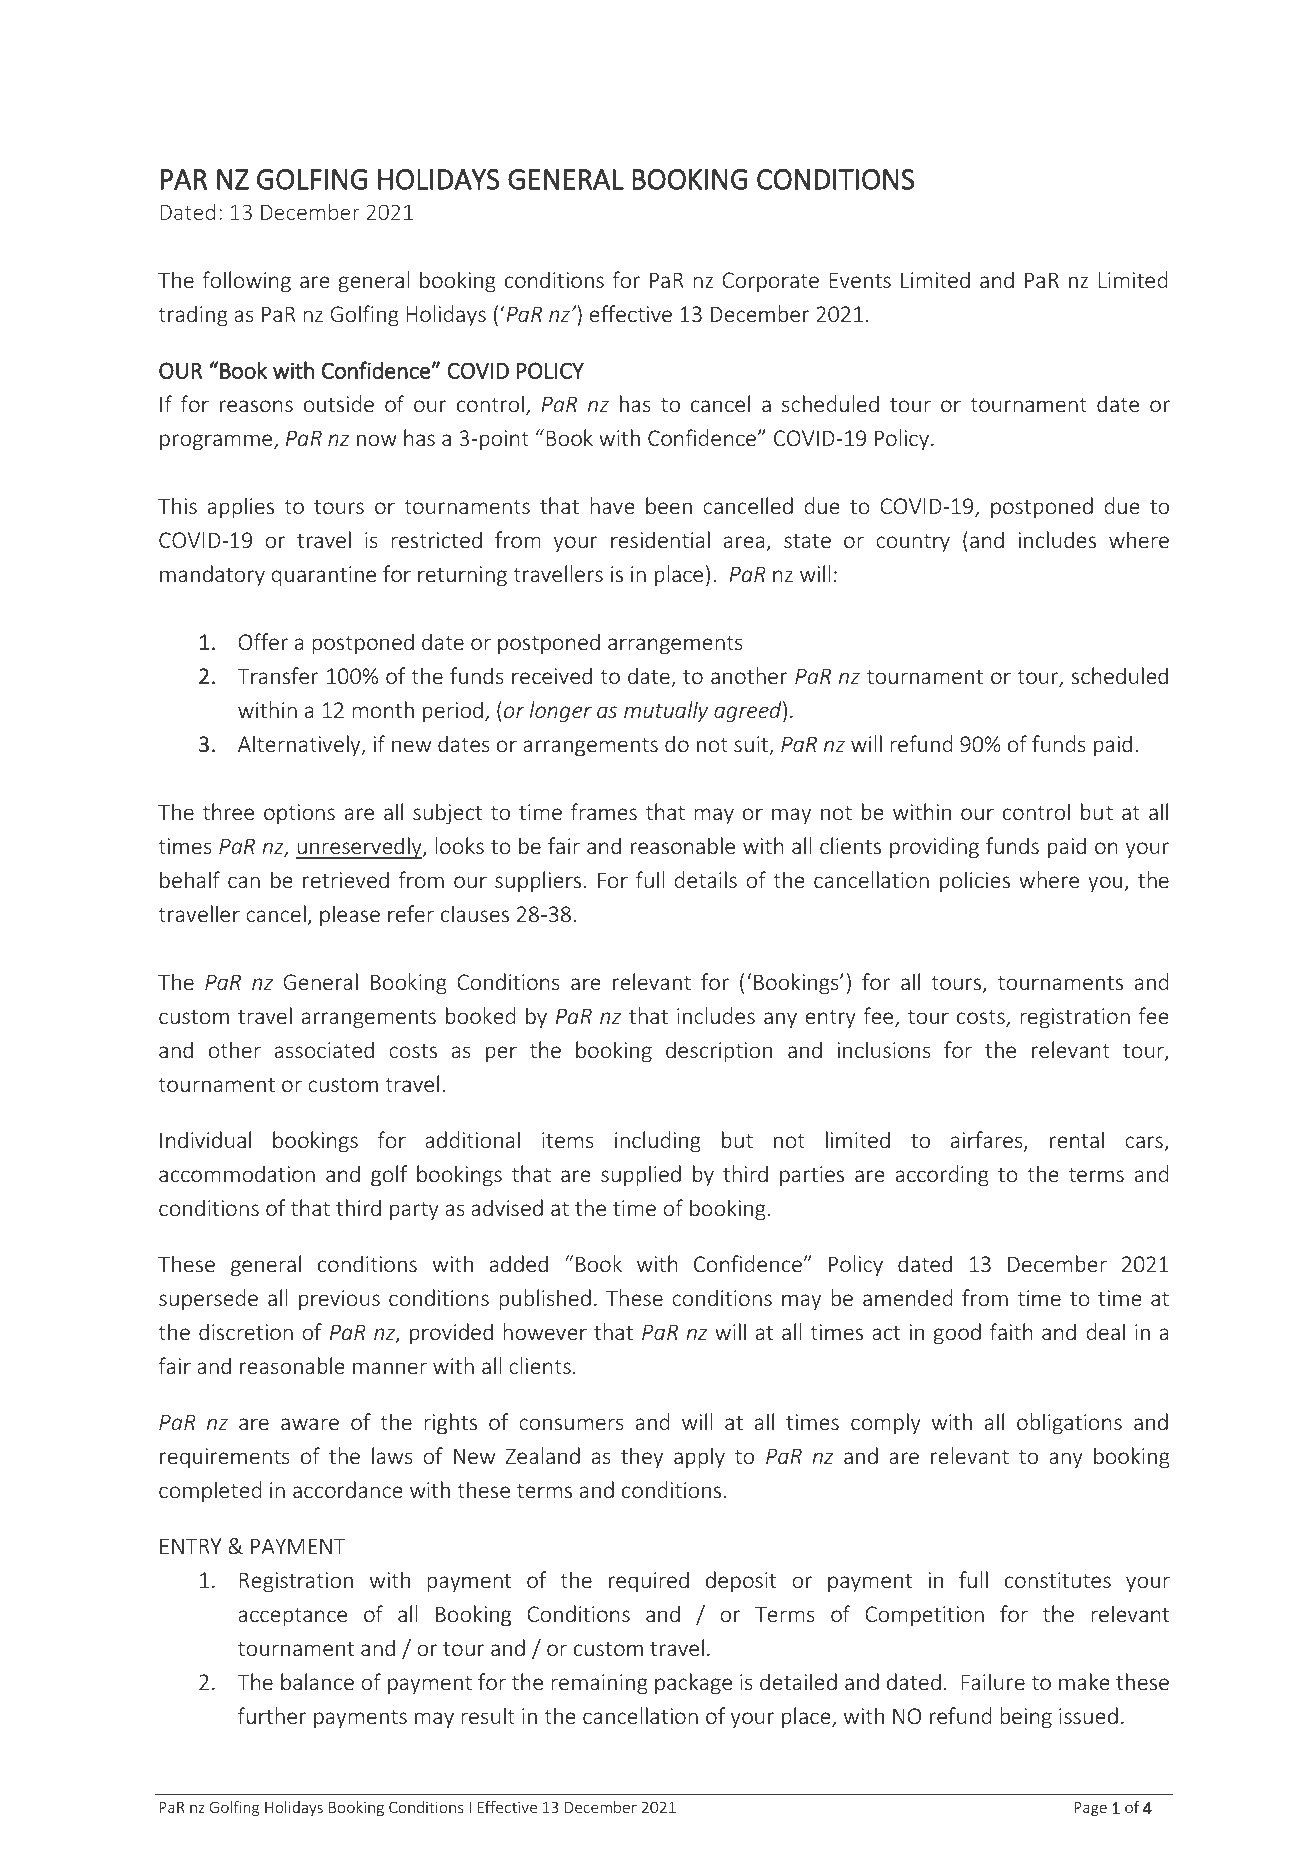  What do you see at coordinates (860, 280) in the screenshot?
I see `Events` at bounding box center [860, 280].
